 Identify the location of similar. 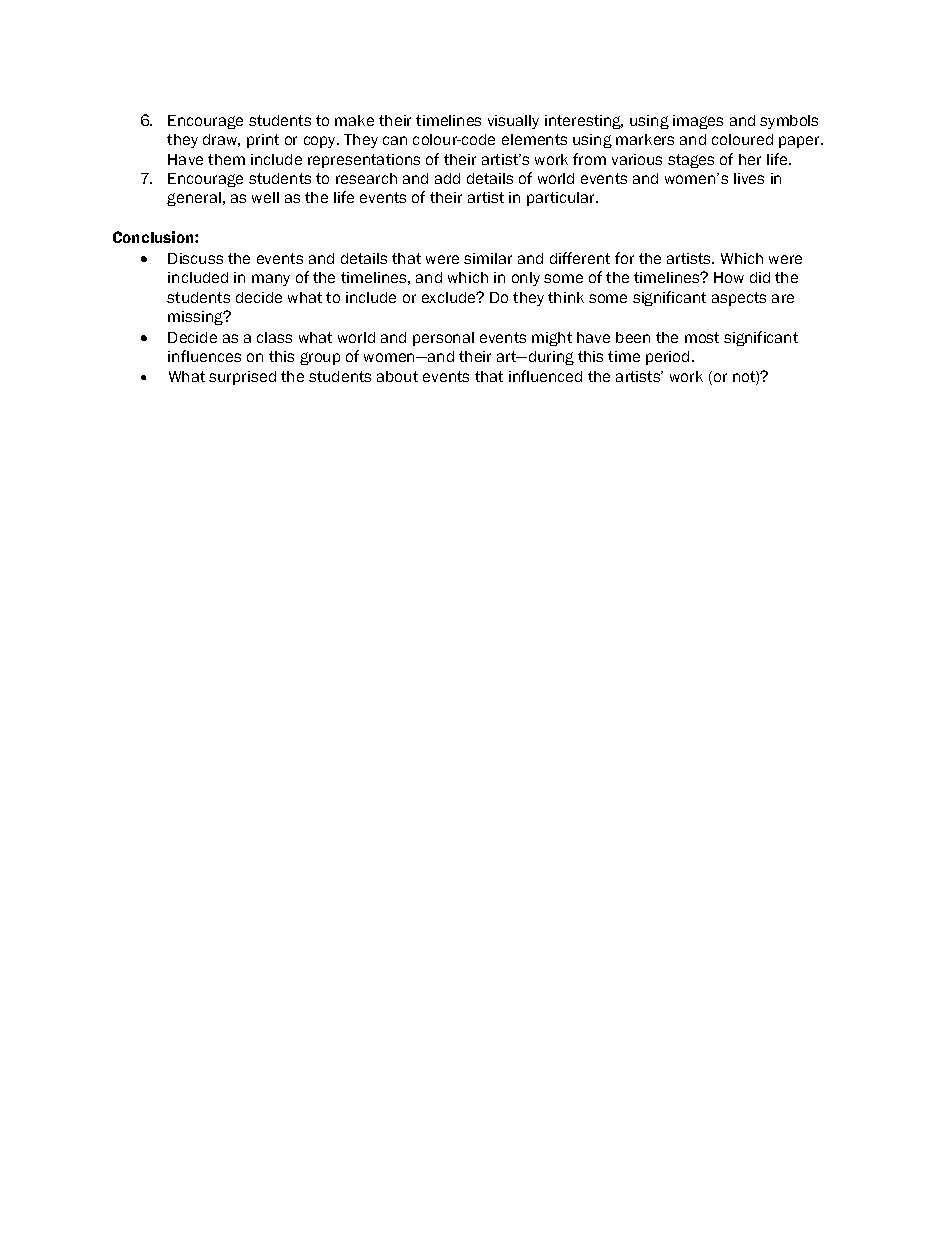
(488, 258).
